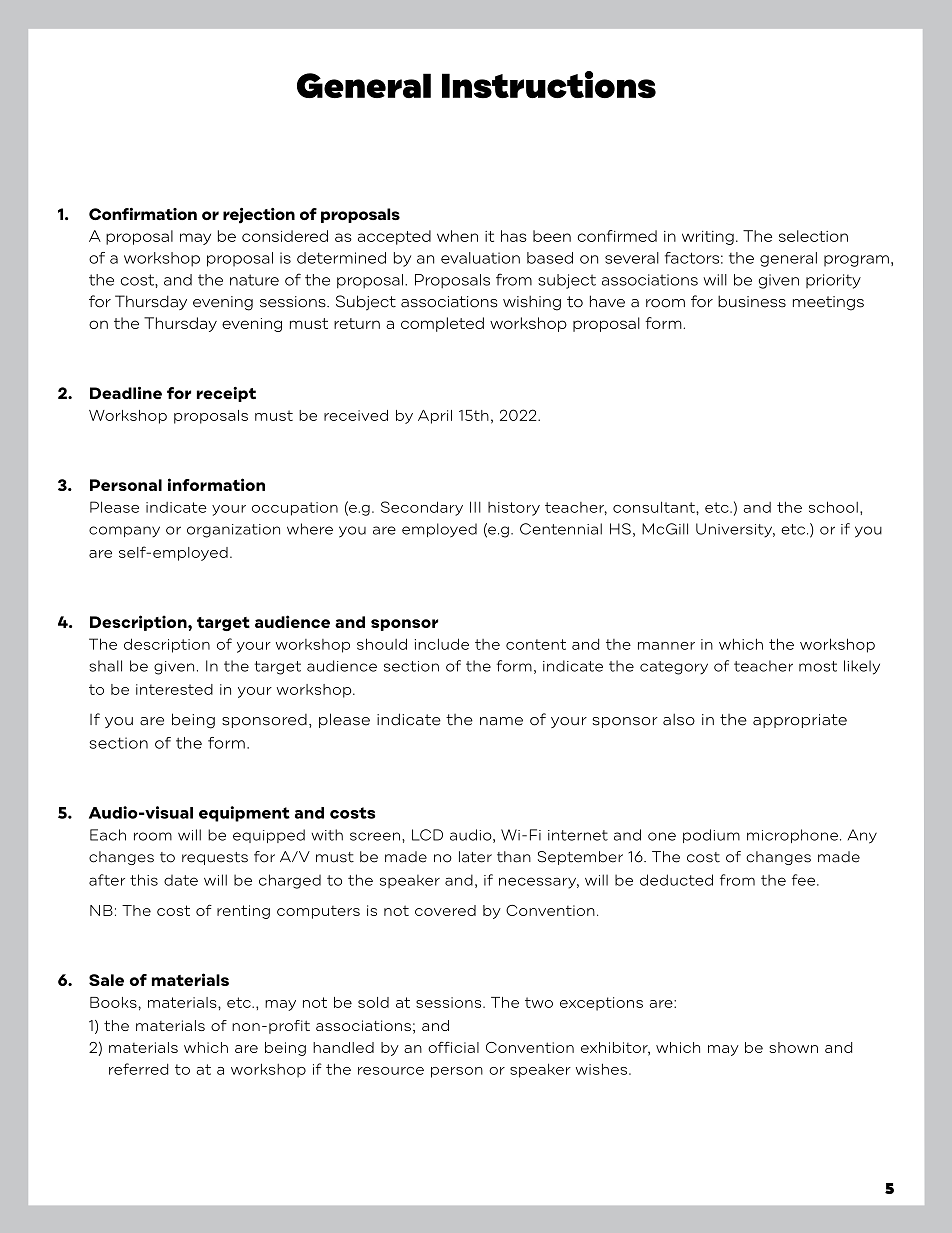 This screenshot has height=1233, width=952. Describe the element at coordinates (793, 1047) in the screenshot. I see `shown` at that location.
